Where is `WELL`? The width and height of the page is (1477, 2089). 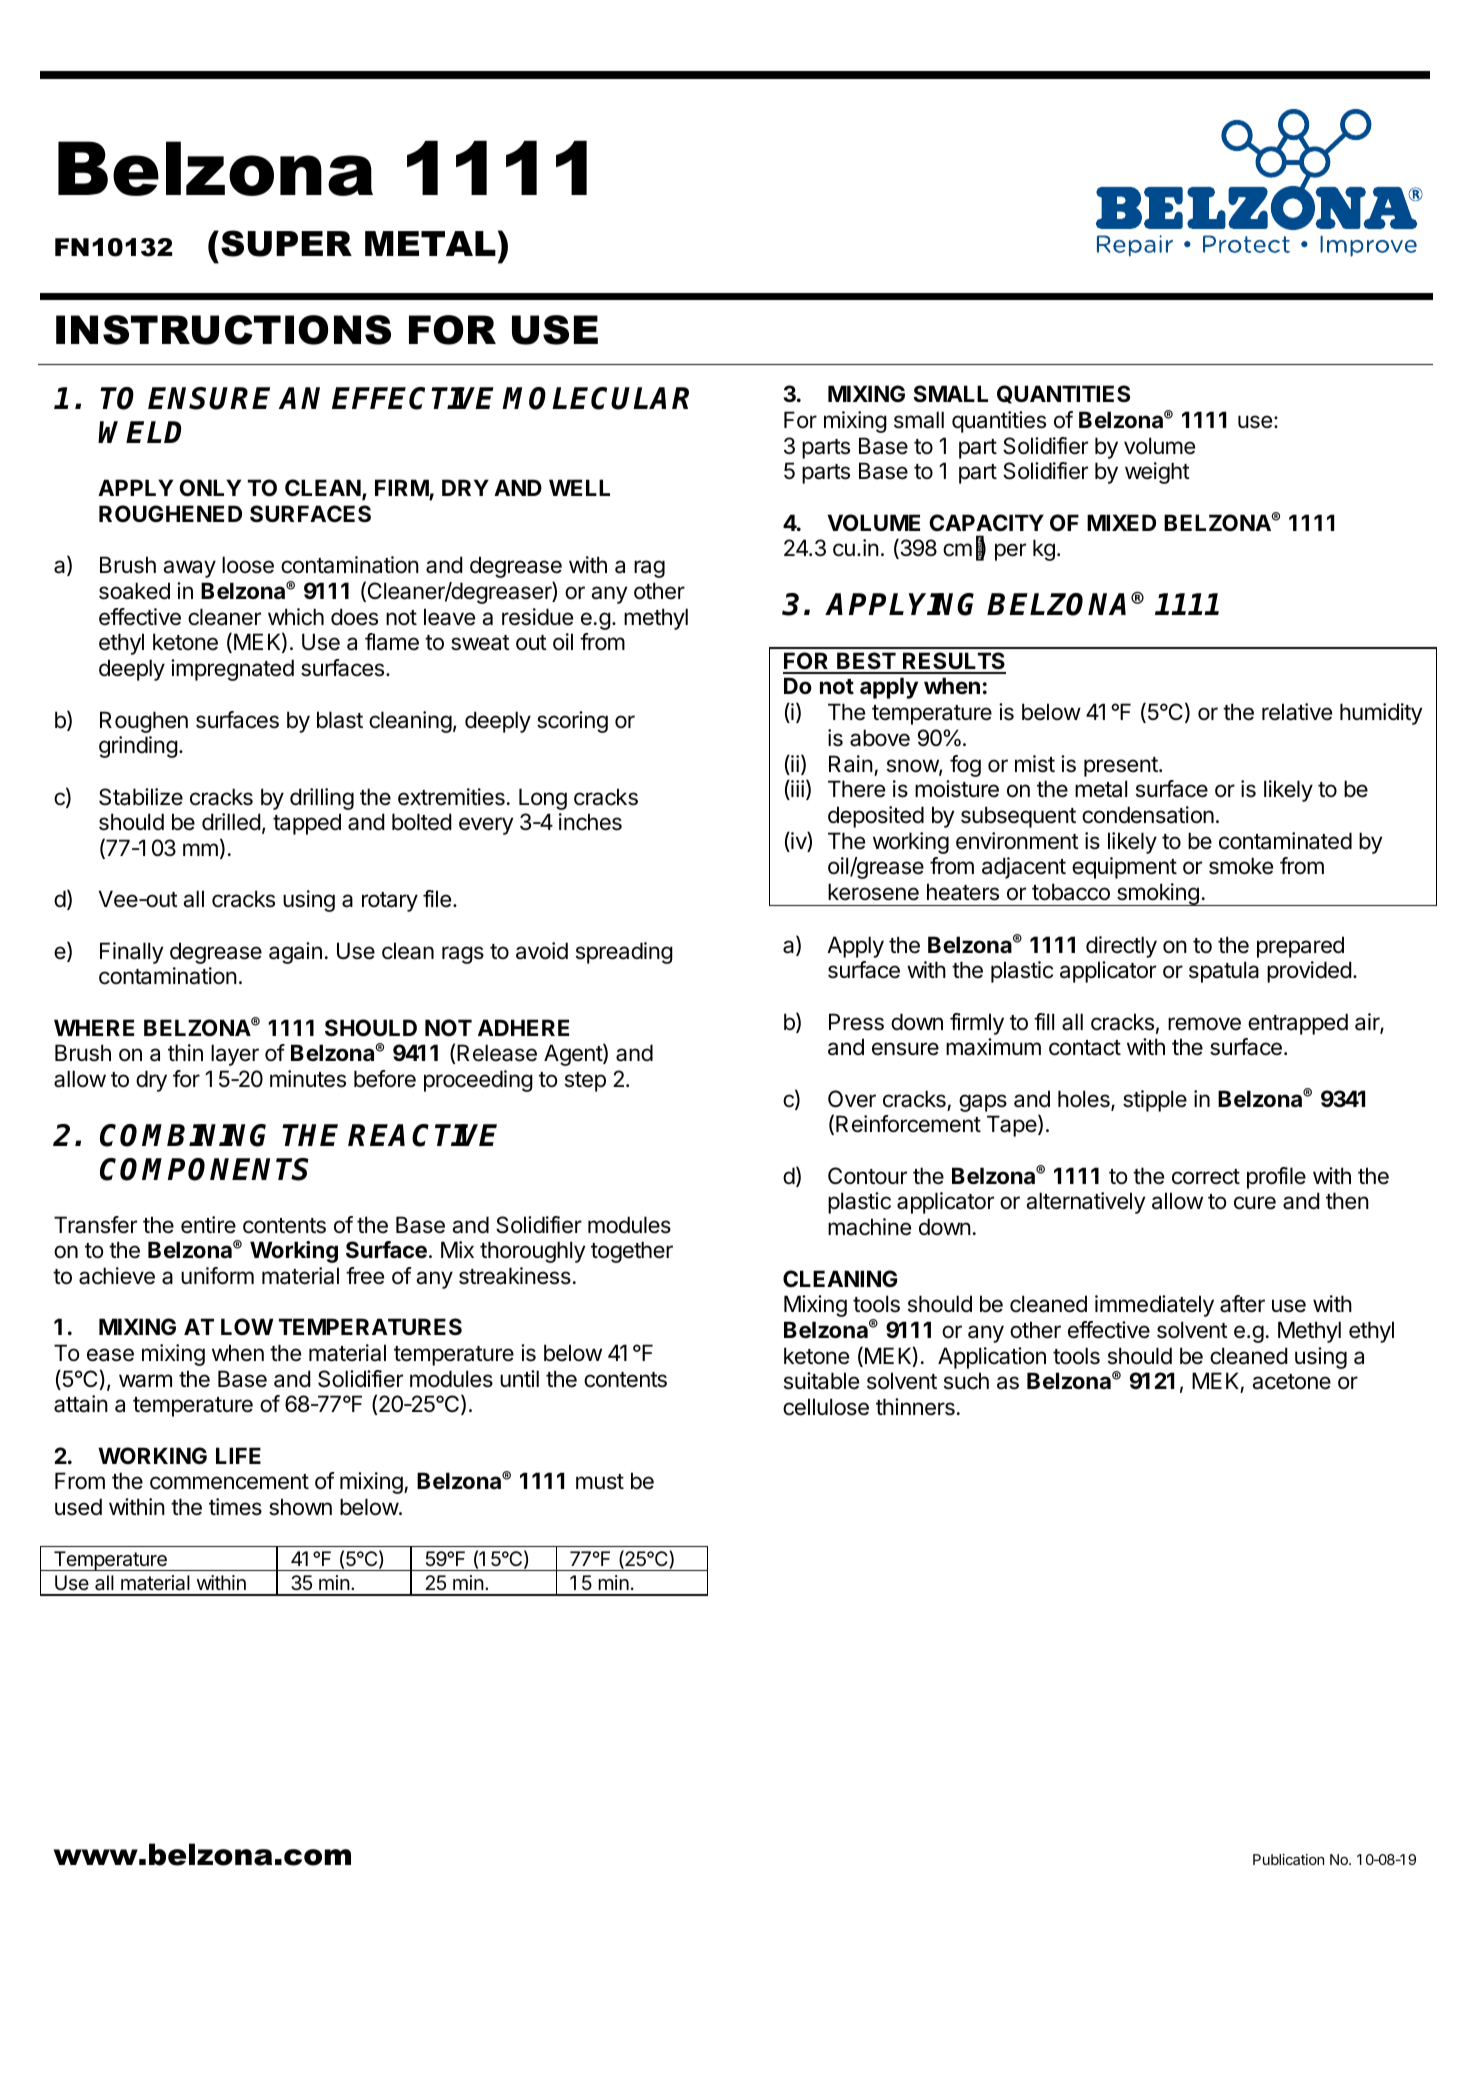 WELL is located at coordinates (579, 487).
